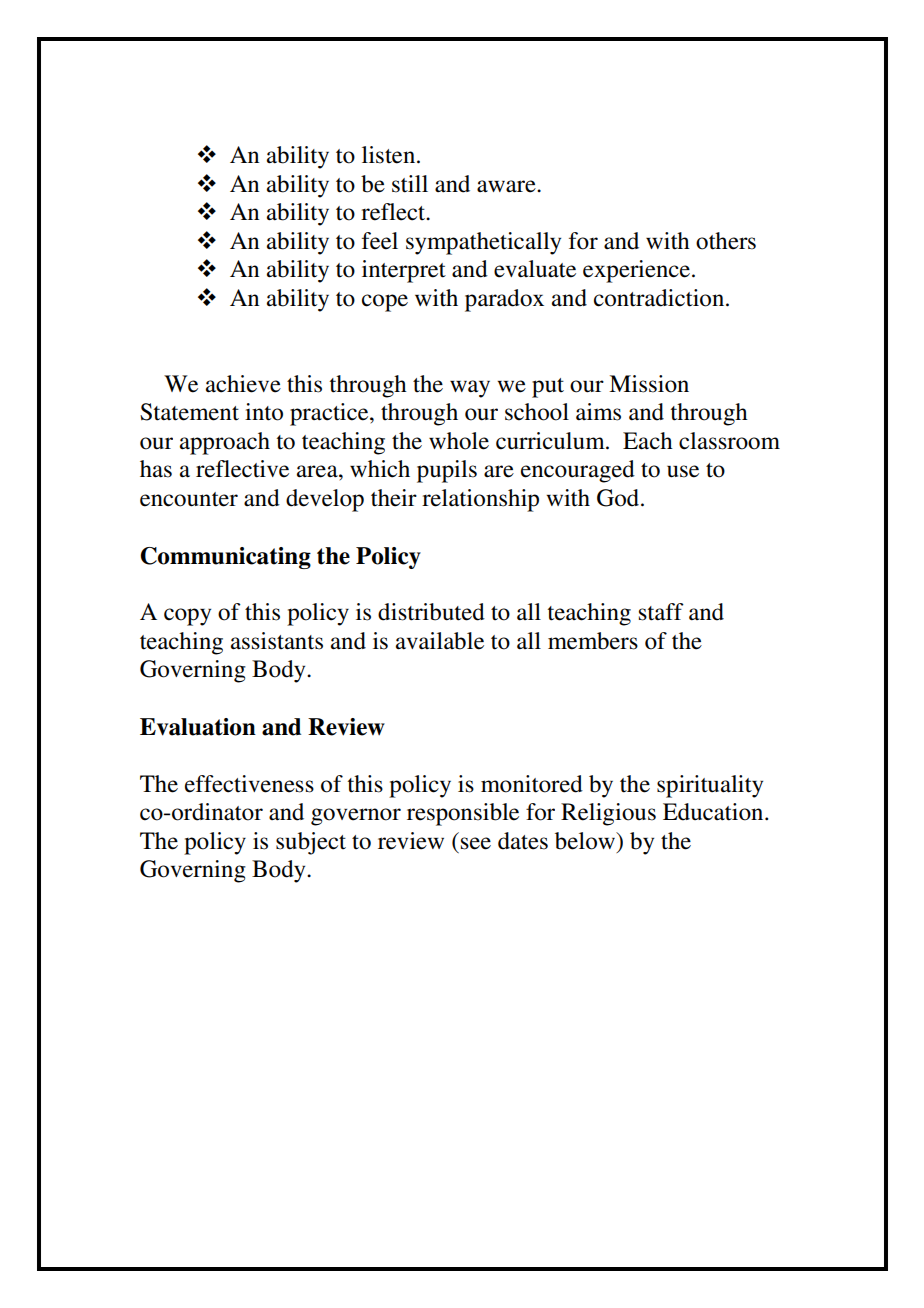 The width and height of the screenshot is (924, 1308). What do you see at coordinates (385, 303) in the screenshot?
I see `cope` at bounding box center [385, 303].
